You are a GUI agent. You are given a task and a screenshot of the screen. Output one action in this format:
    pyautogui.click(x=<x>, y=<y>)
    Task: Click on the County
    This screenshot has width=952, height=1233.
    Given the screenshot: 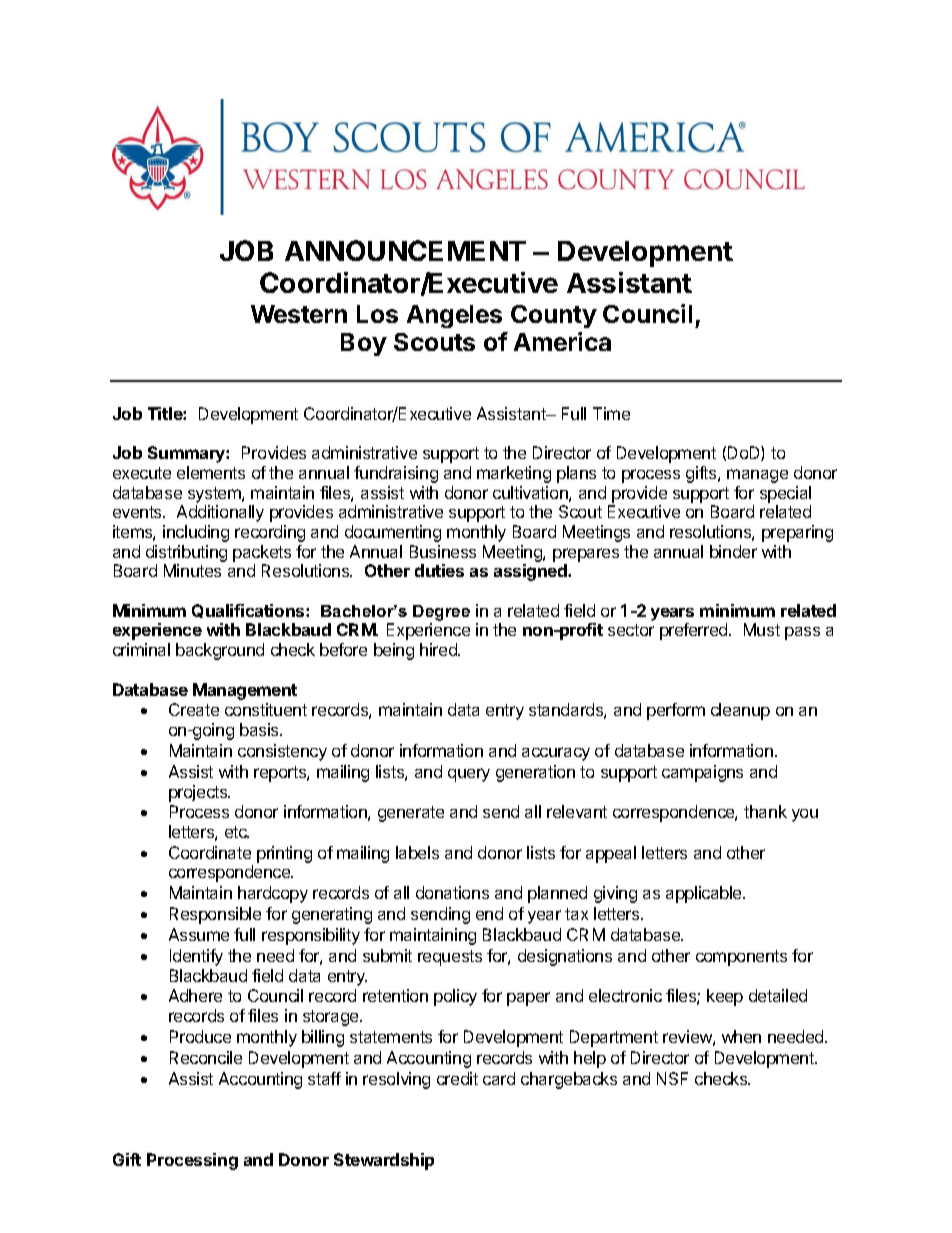 What is the action you would take?
    pyautogui.click(x=554, y=316)
